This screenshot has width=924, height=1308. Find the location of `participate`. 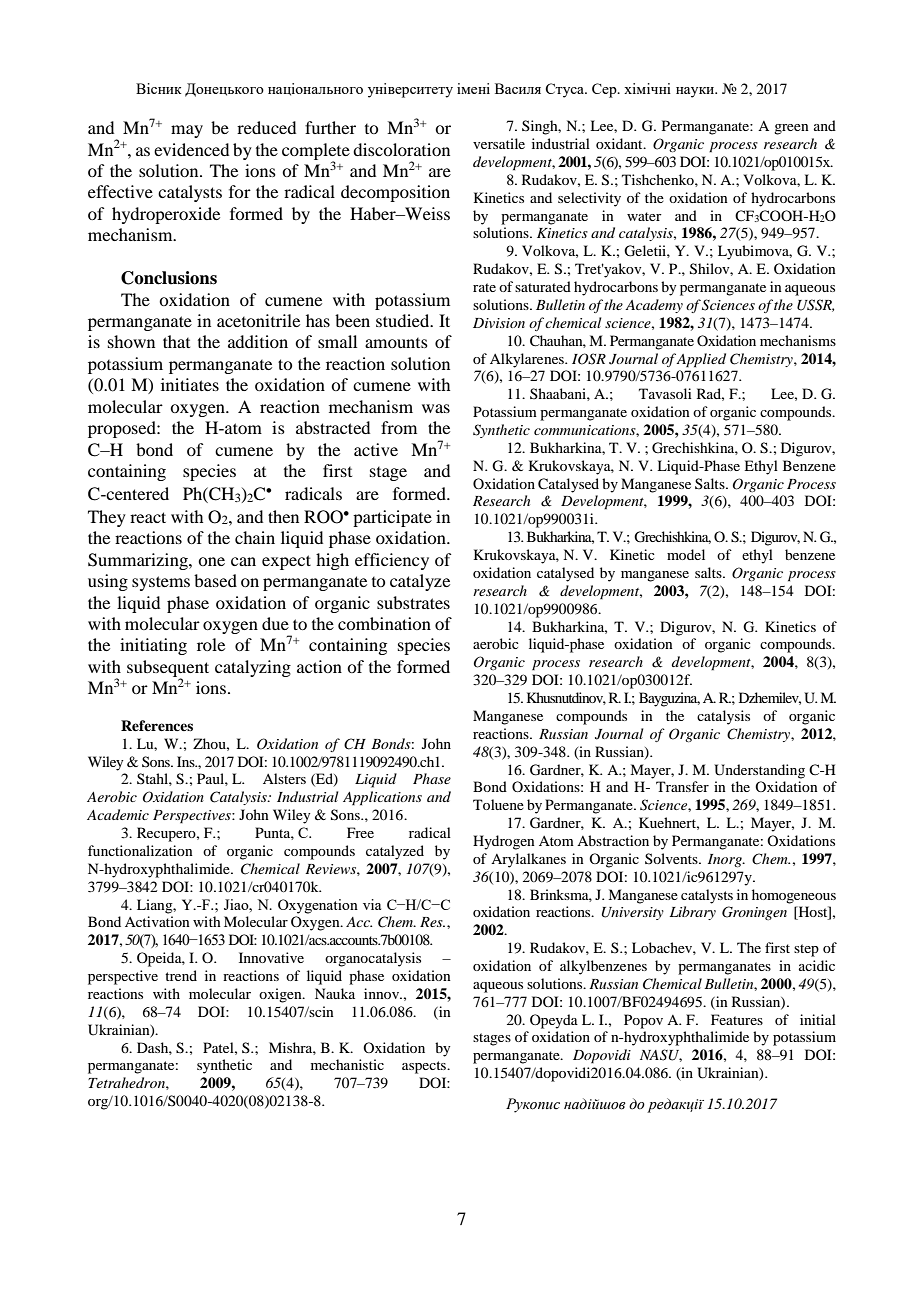

participate is located at coordinates (392, 518).
